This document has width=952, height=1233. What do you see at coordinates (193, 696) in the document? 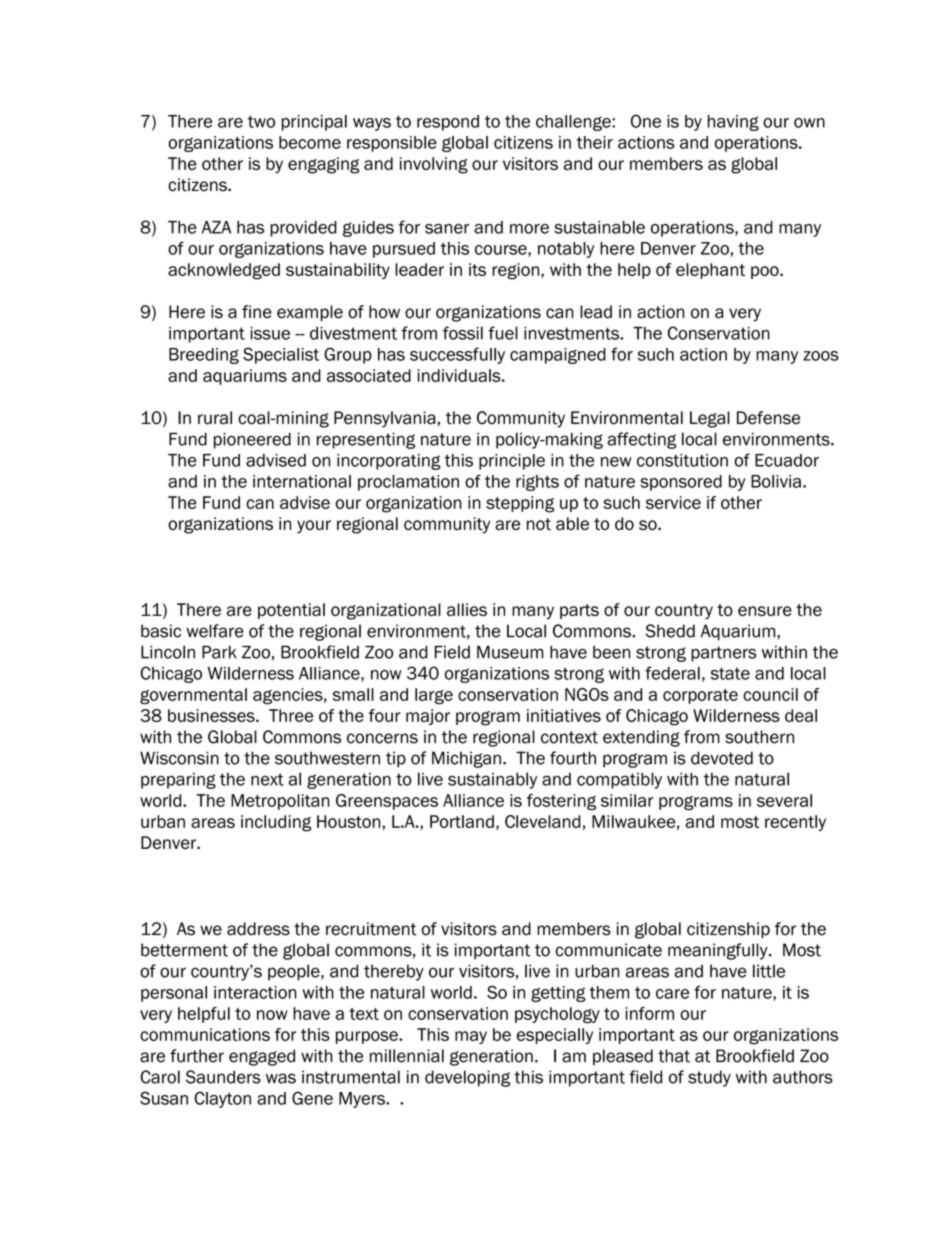
I see `governmental` at bounding box center [193, 696].
